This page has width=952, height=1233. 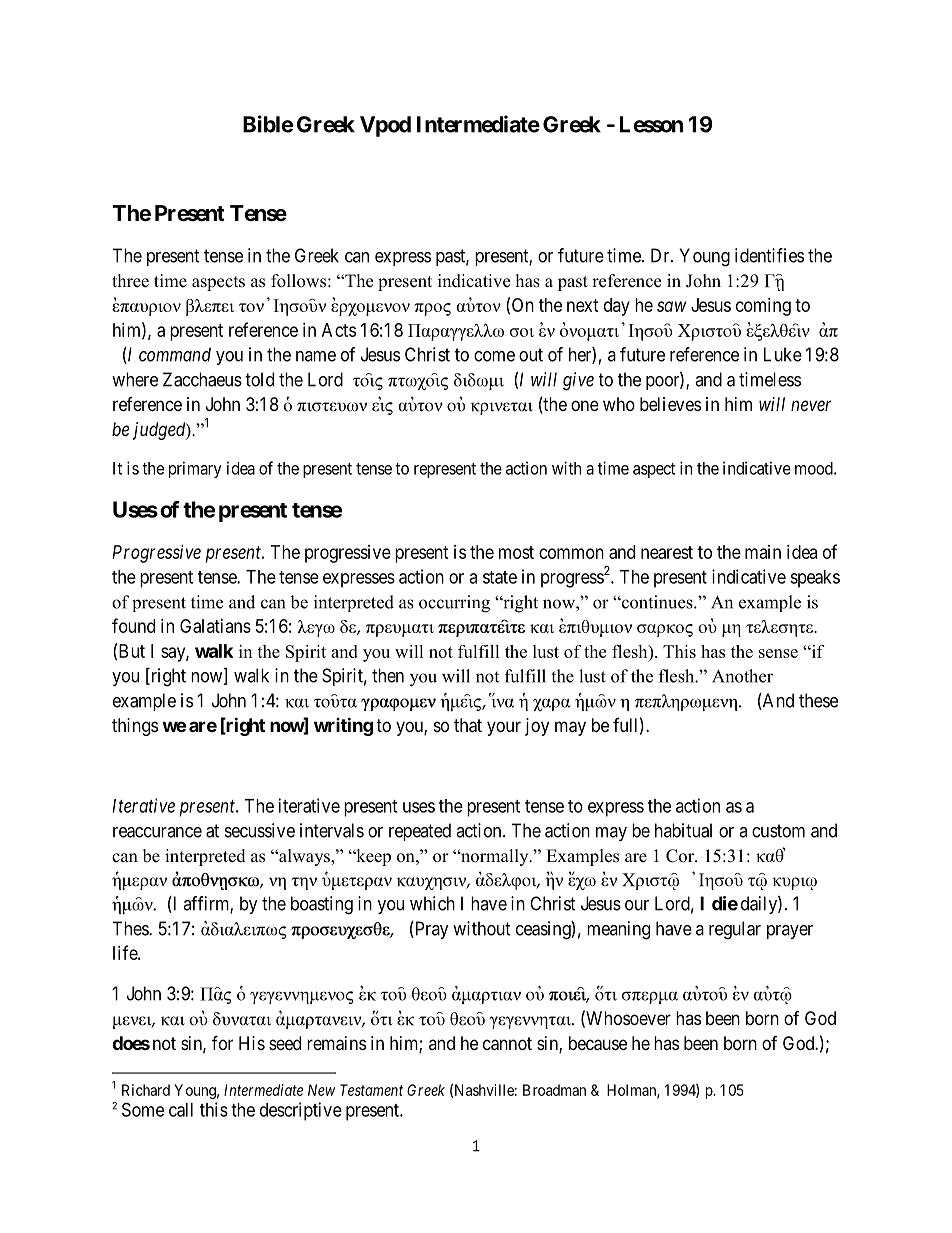 I want to click on most, so click(x=516, y=552).
